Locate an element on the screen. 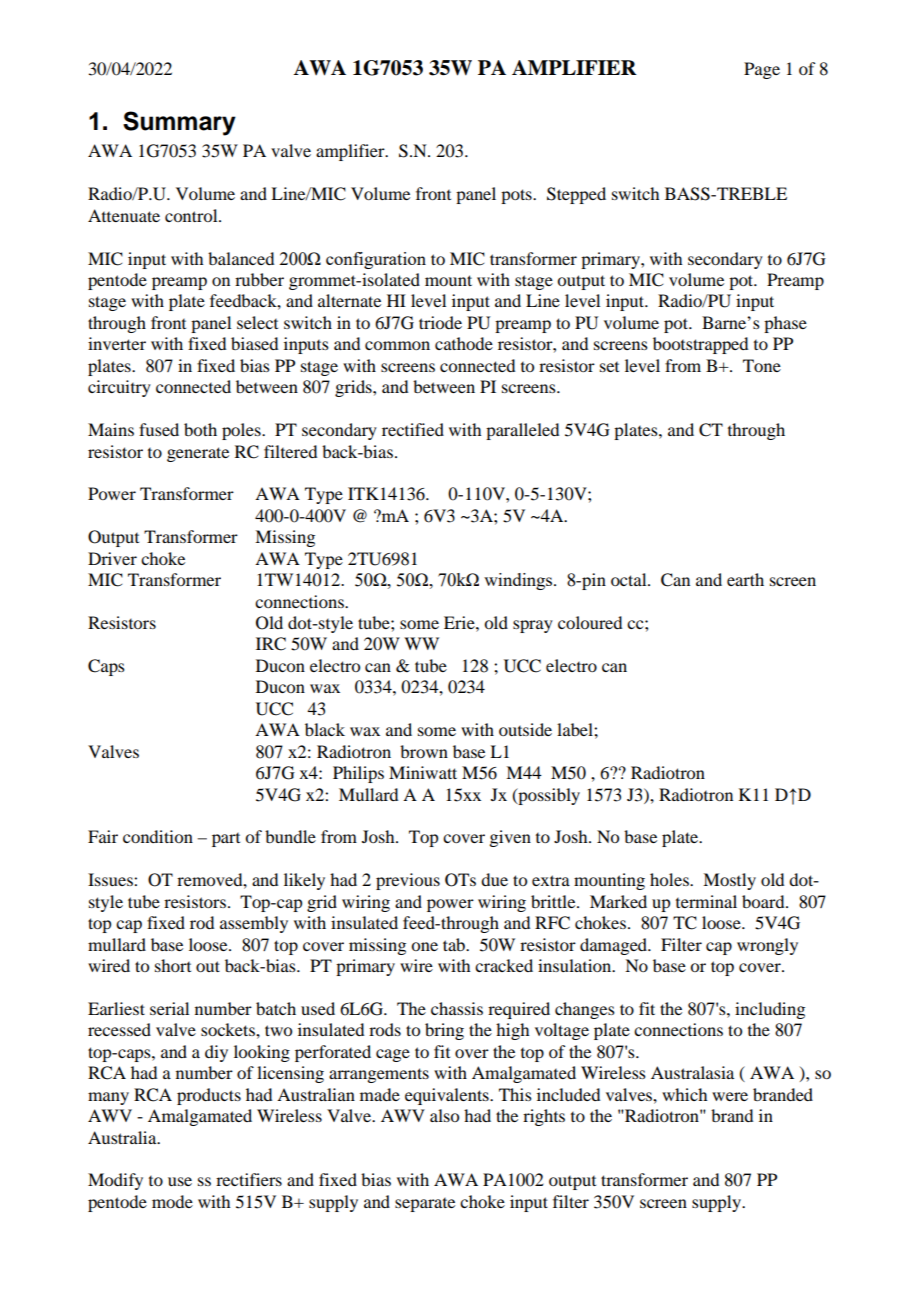 Image resolution: width=924 pixels, height=1308 pixels. separate is located at coordinates (425, 1205).
